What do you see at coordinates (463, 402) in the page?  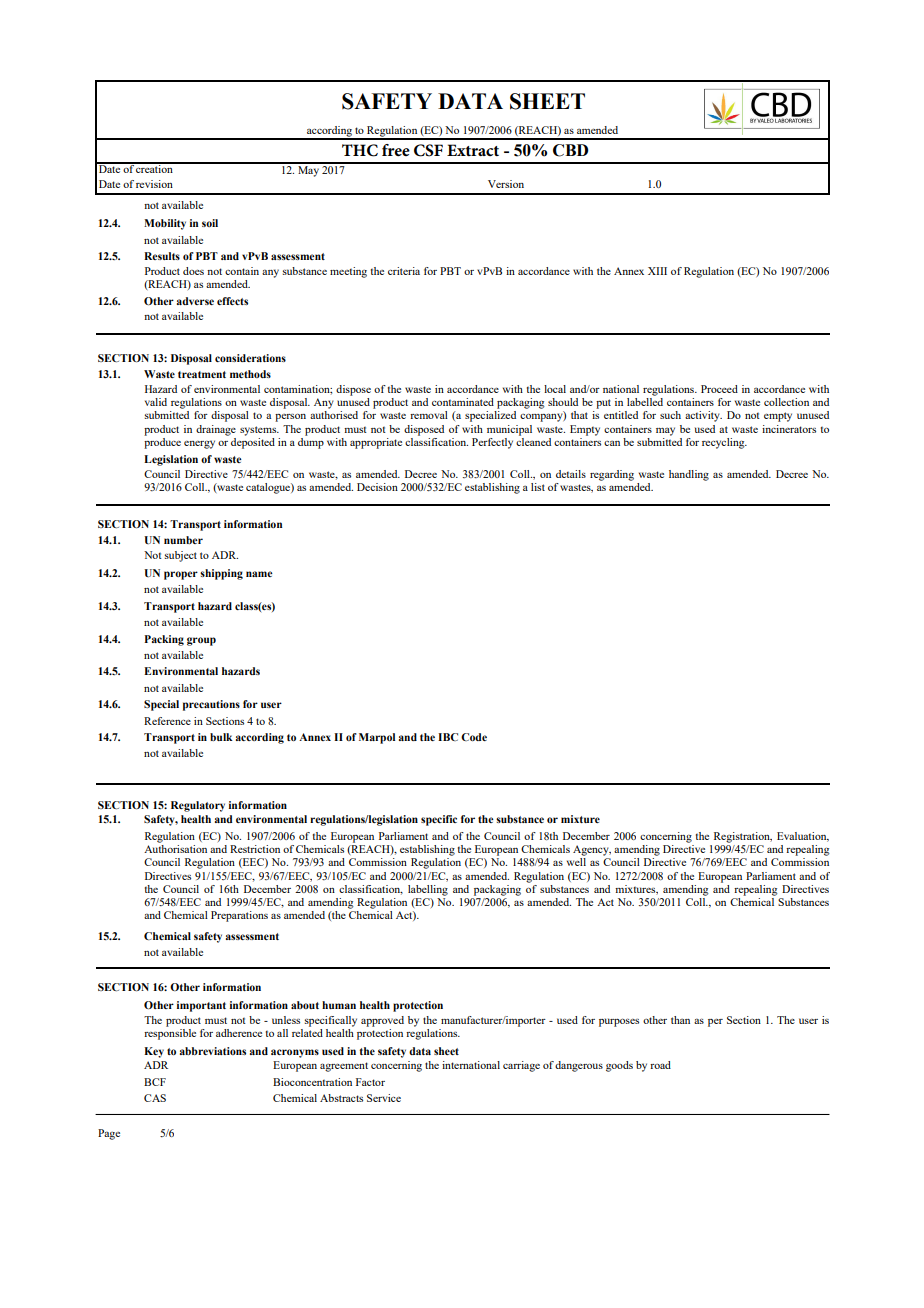 I see `contaminated` at bounding box center [463, 402].
